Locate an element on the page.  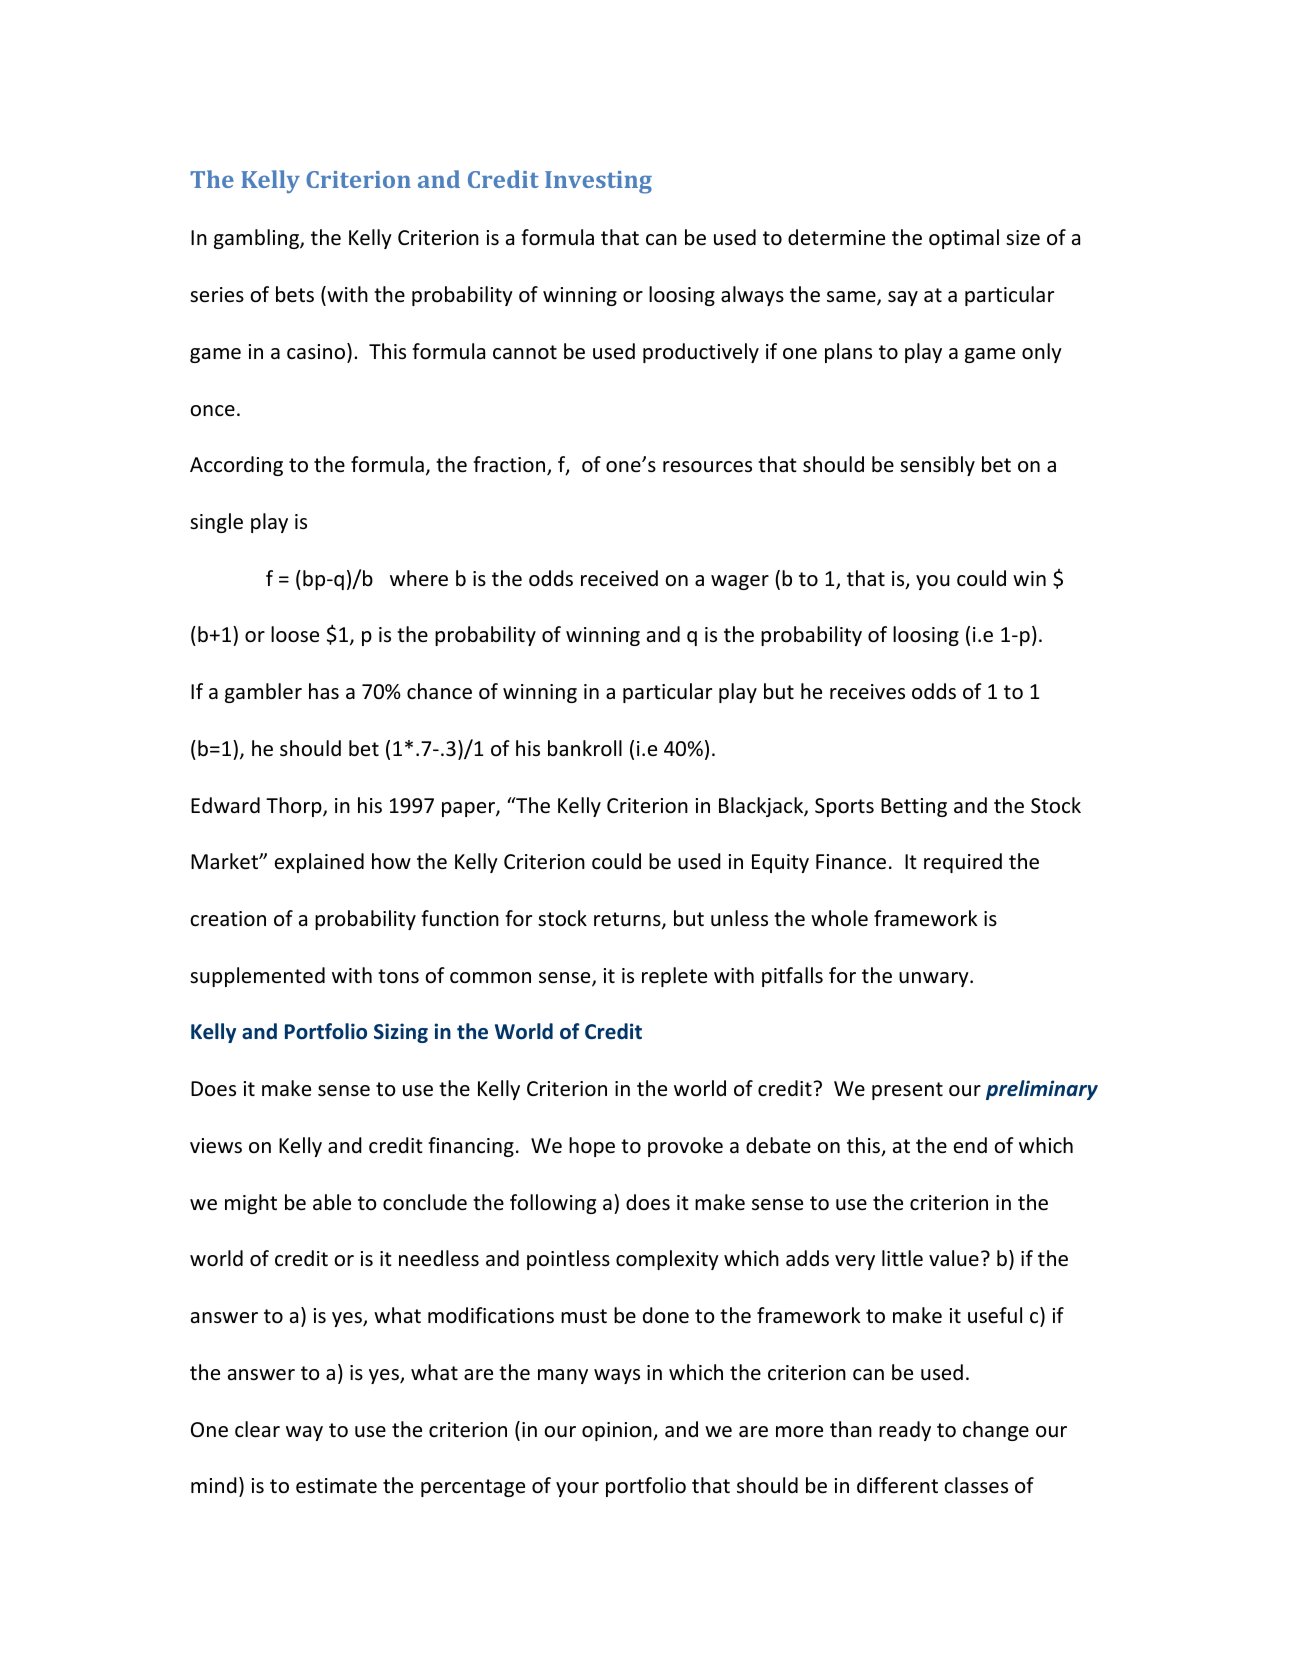
estimate is located at coordinates (336, 1486).
